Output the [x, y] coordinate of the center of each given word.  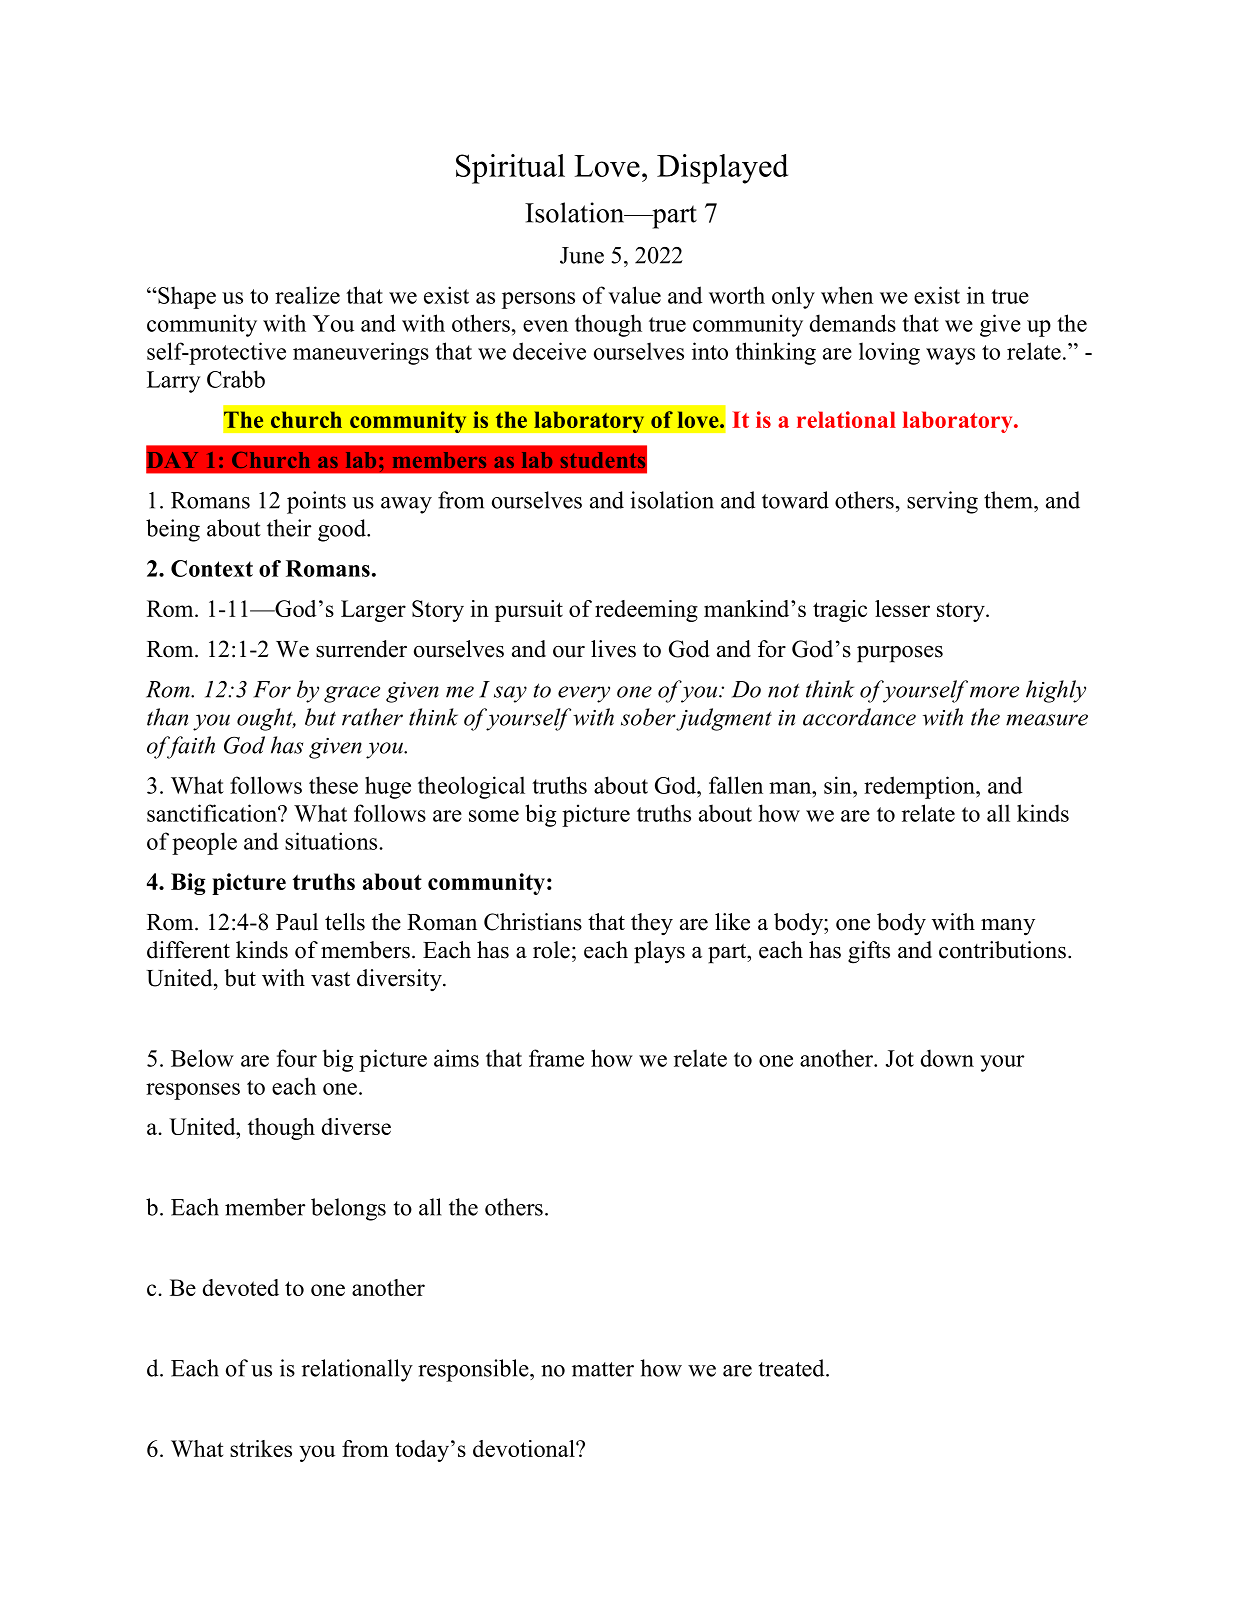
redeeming [646, 611]
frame [556, 1058]
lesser [902, 608]
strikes [261, 1448]
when [847, 295]
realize [307, 295]
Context [212, 568]
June [582, 255]
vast [330, 979]
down [947, 1058]
